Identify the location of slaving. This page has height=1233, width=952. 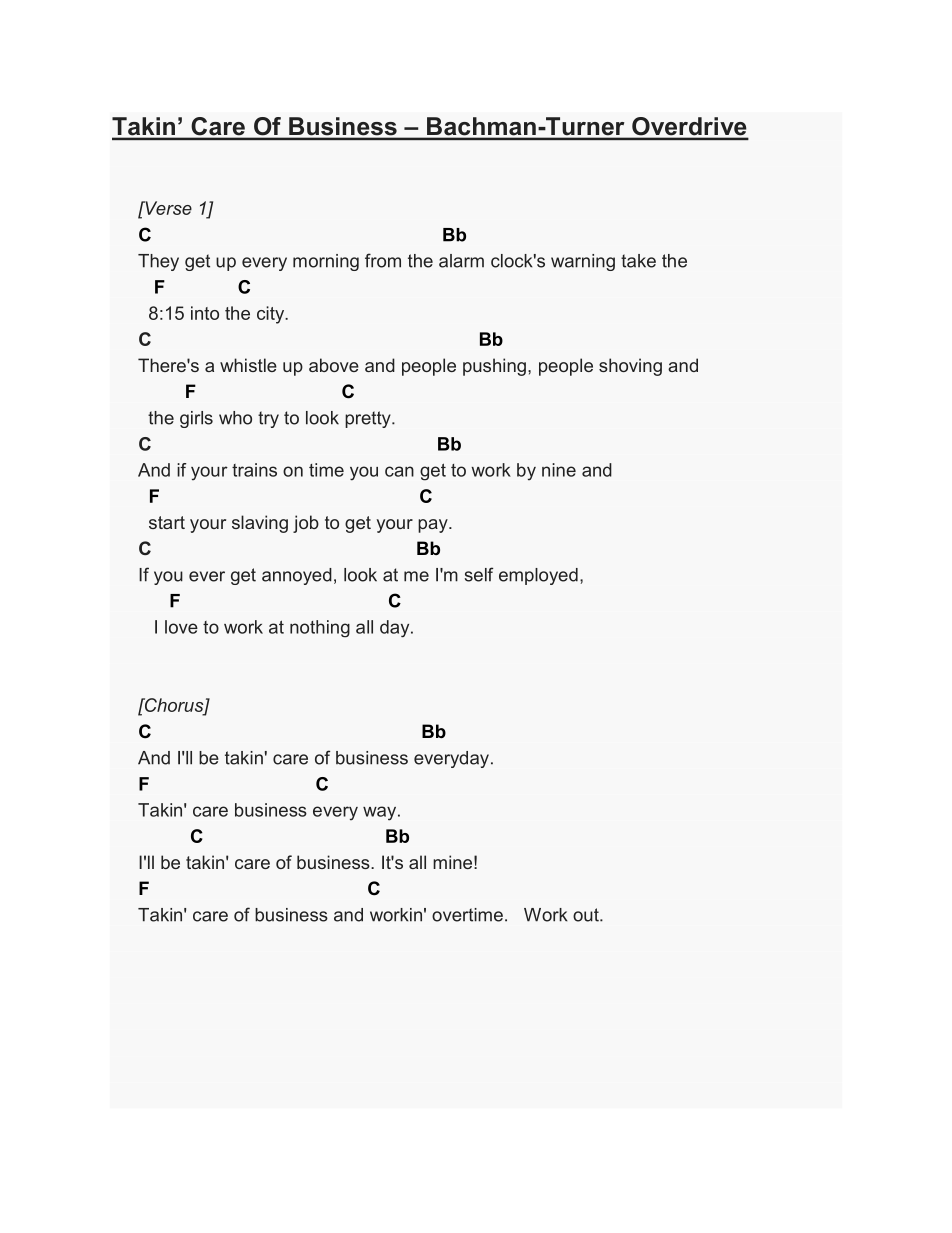
(260, 524).
